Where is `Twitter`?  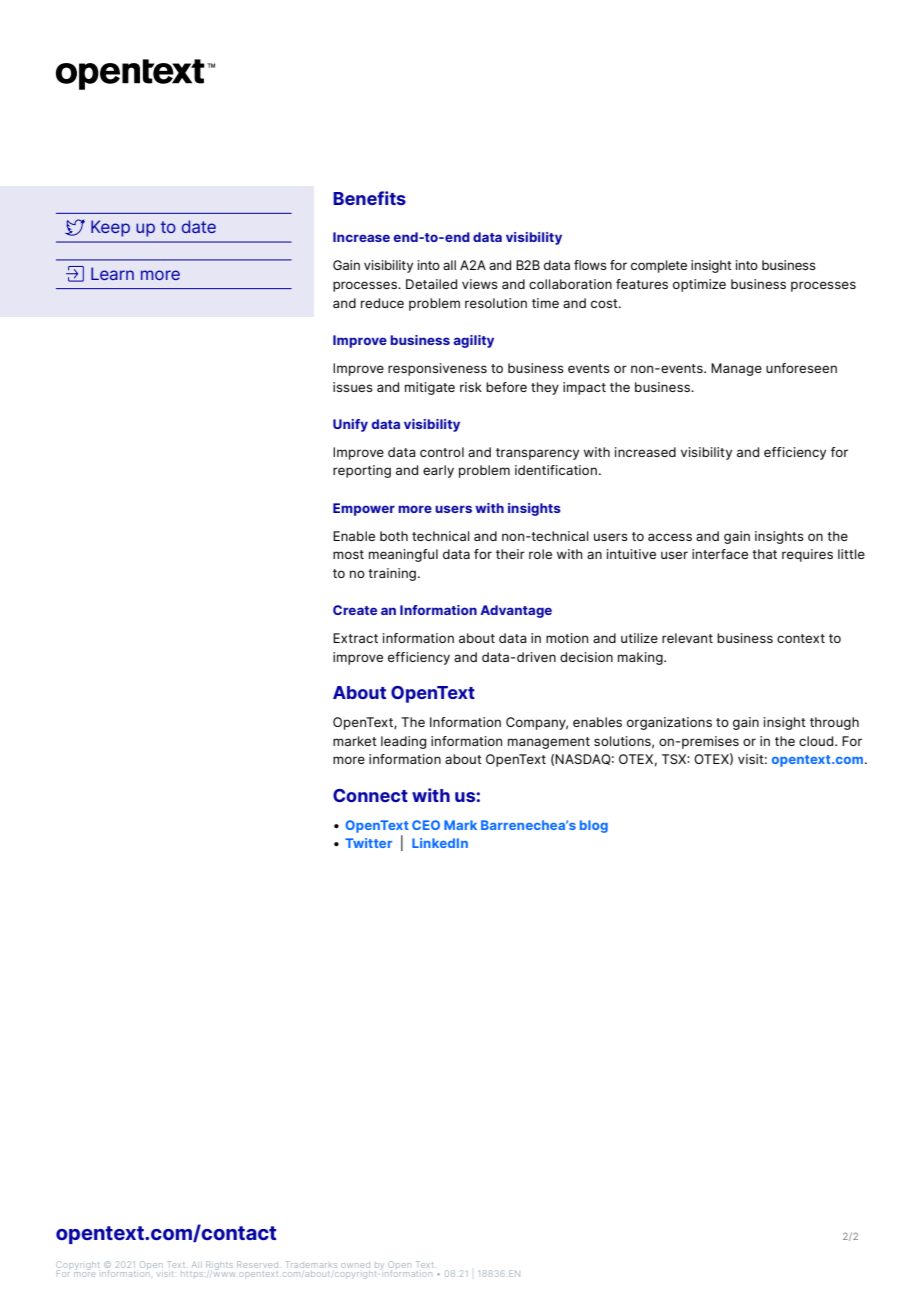 Twitter is located at coordinates (368, 843).
